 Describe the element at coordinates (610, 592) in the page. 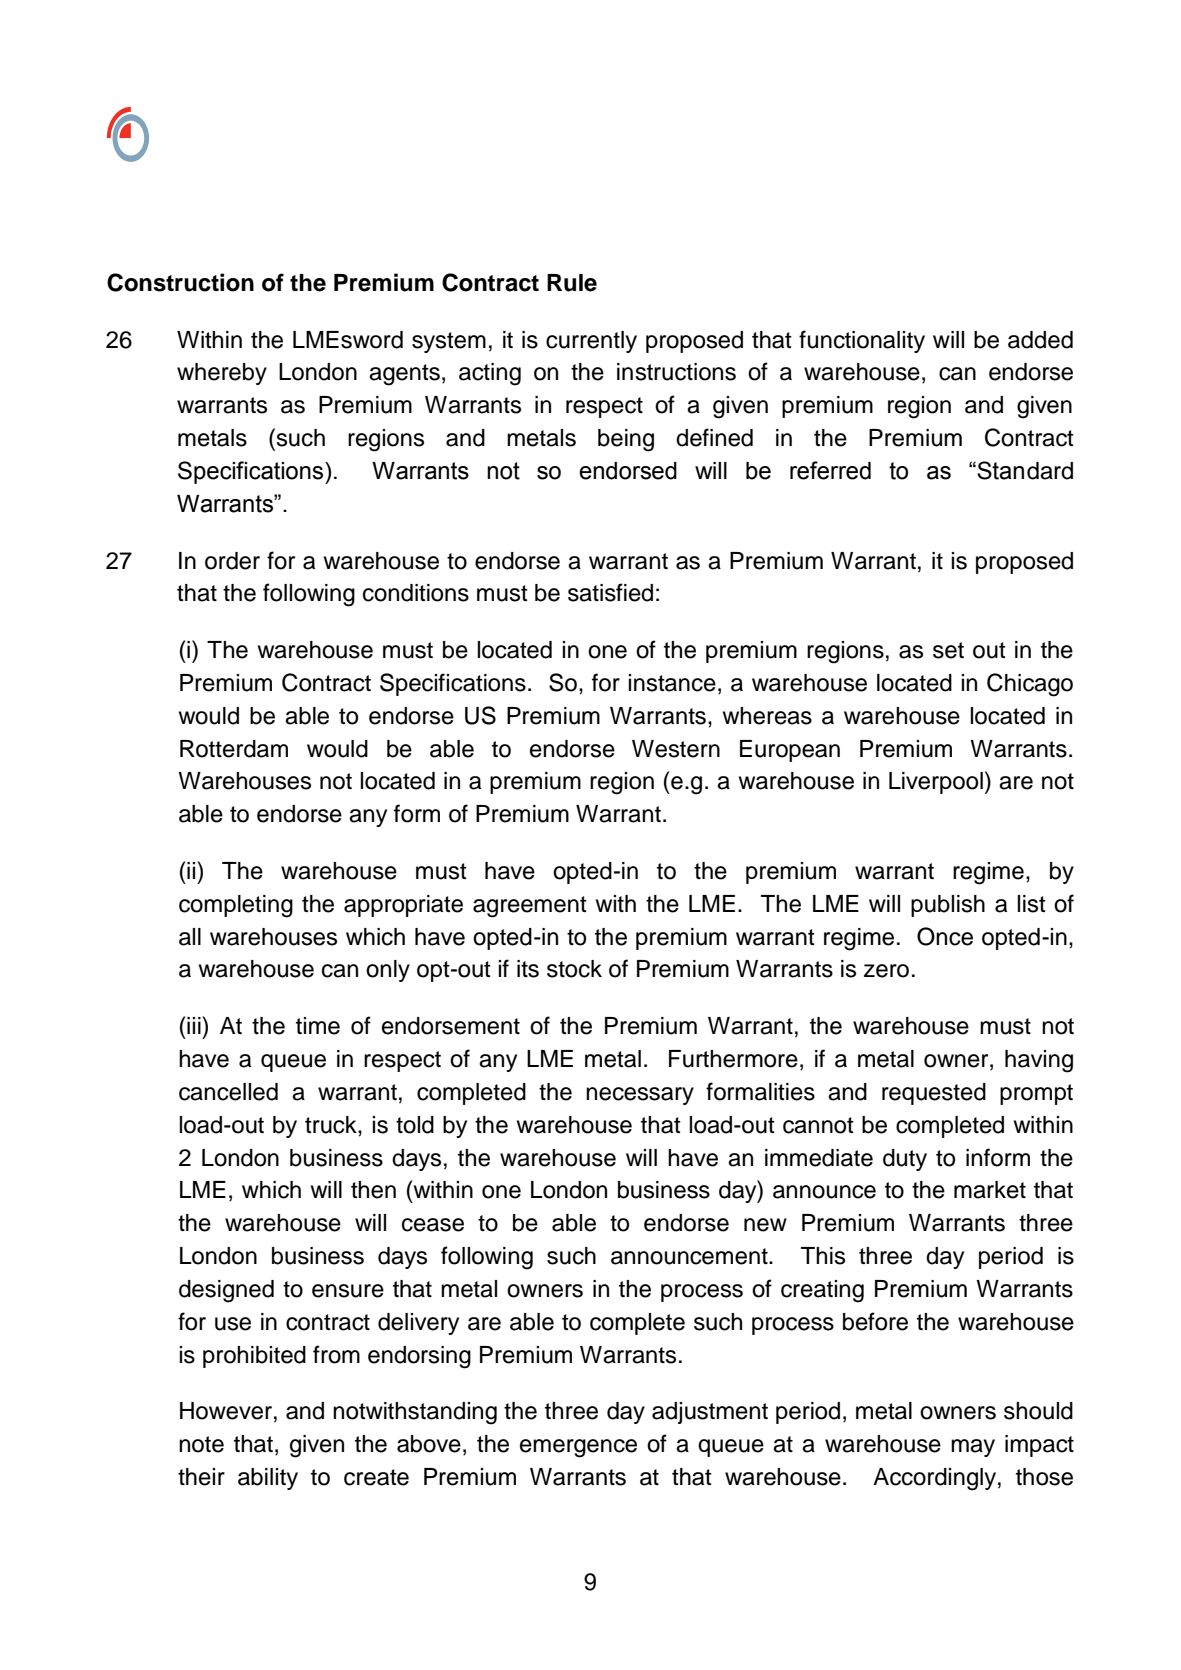

I see `satisfied` at that location.
